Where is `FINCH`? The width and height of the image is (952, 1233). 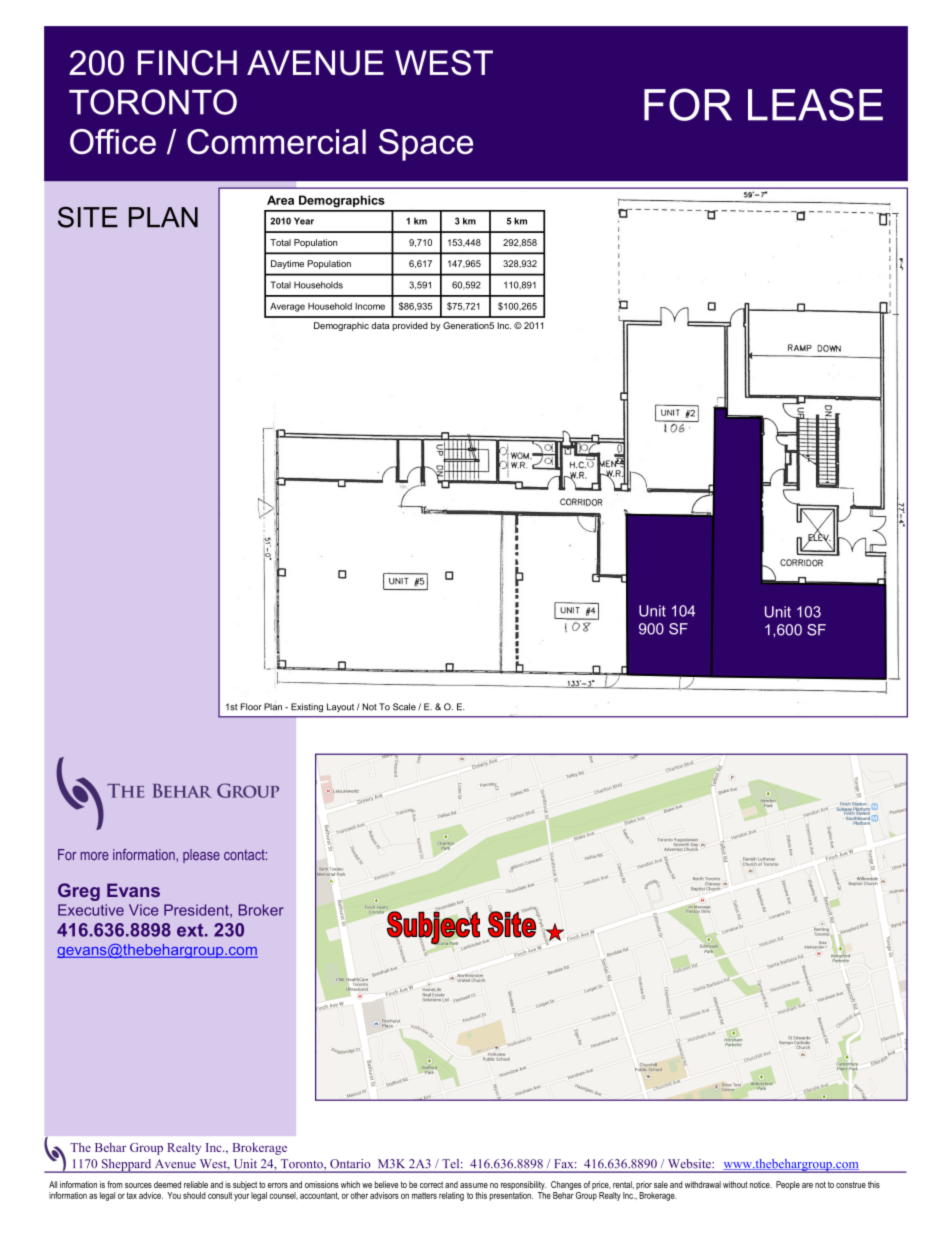
FINCH is located at coordinates (187, 63).
